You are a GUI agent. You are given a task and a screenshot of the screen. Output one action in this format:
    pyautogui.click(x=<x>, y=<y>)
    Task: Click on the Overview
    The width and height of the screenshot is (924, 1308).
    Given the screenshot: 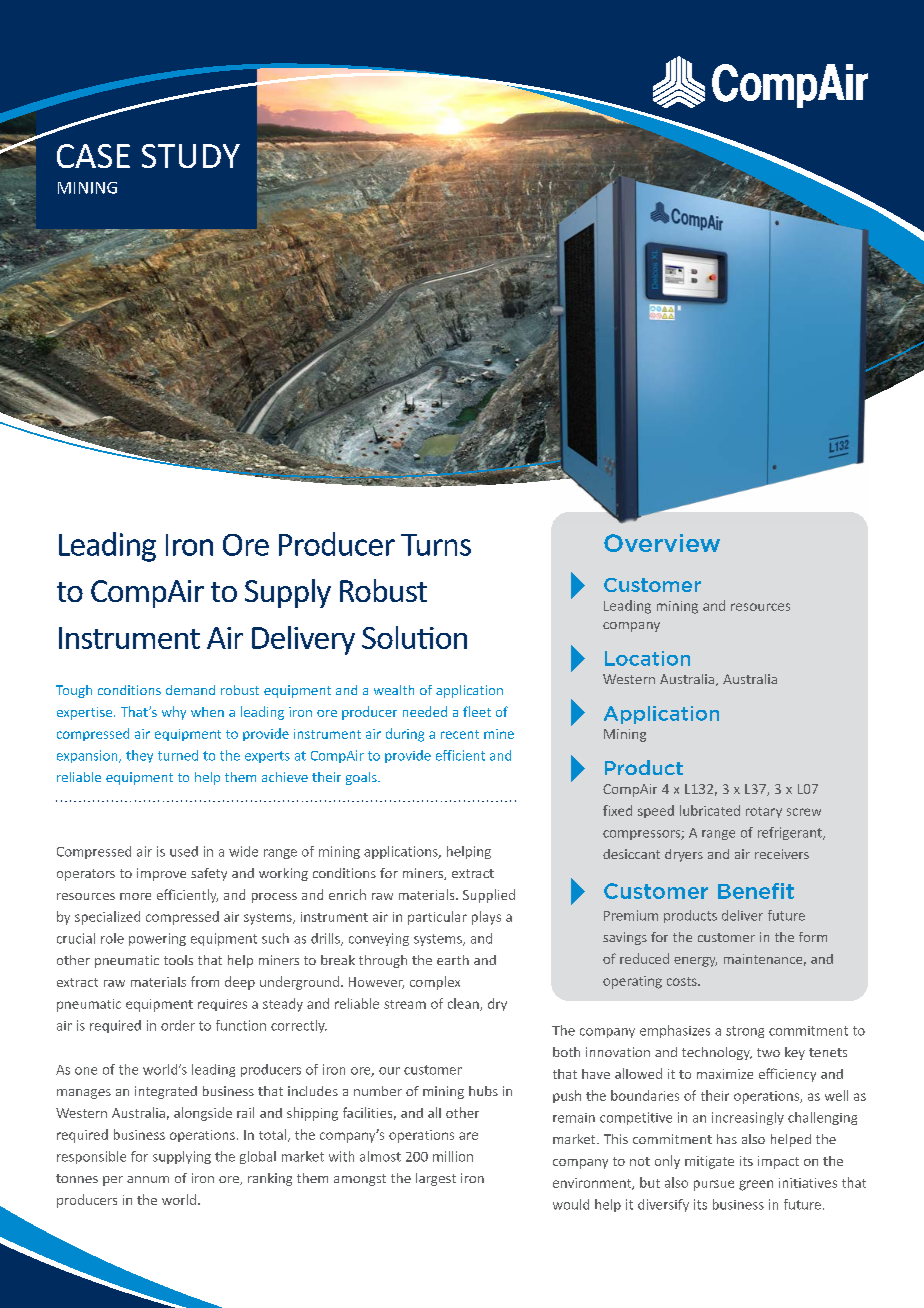 What is the action you would take?
    pyautogui.click(x=662, y=543)
